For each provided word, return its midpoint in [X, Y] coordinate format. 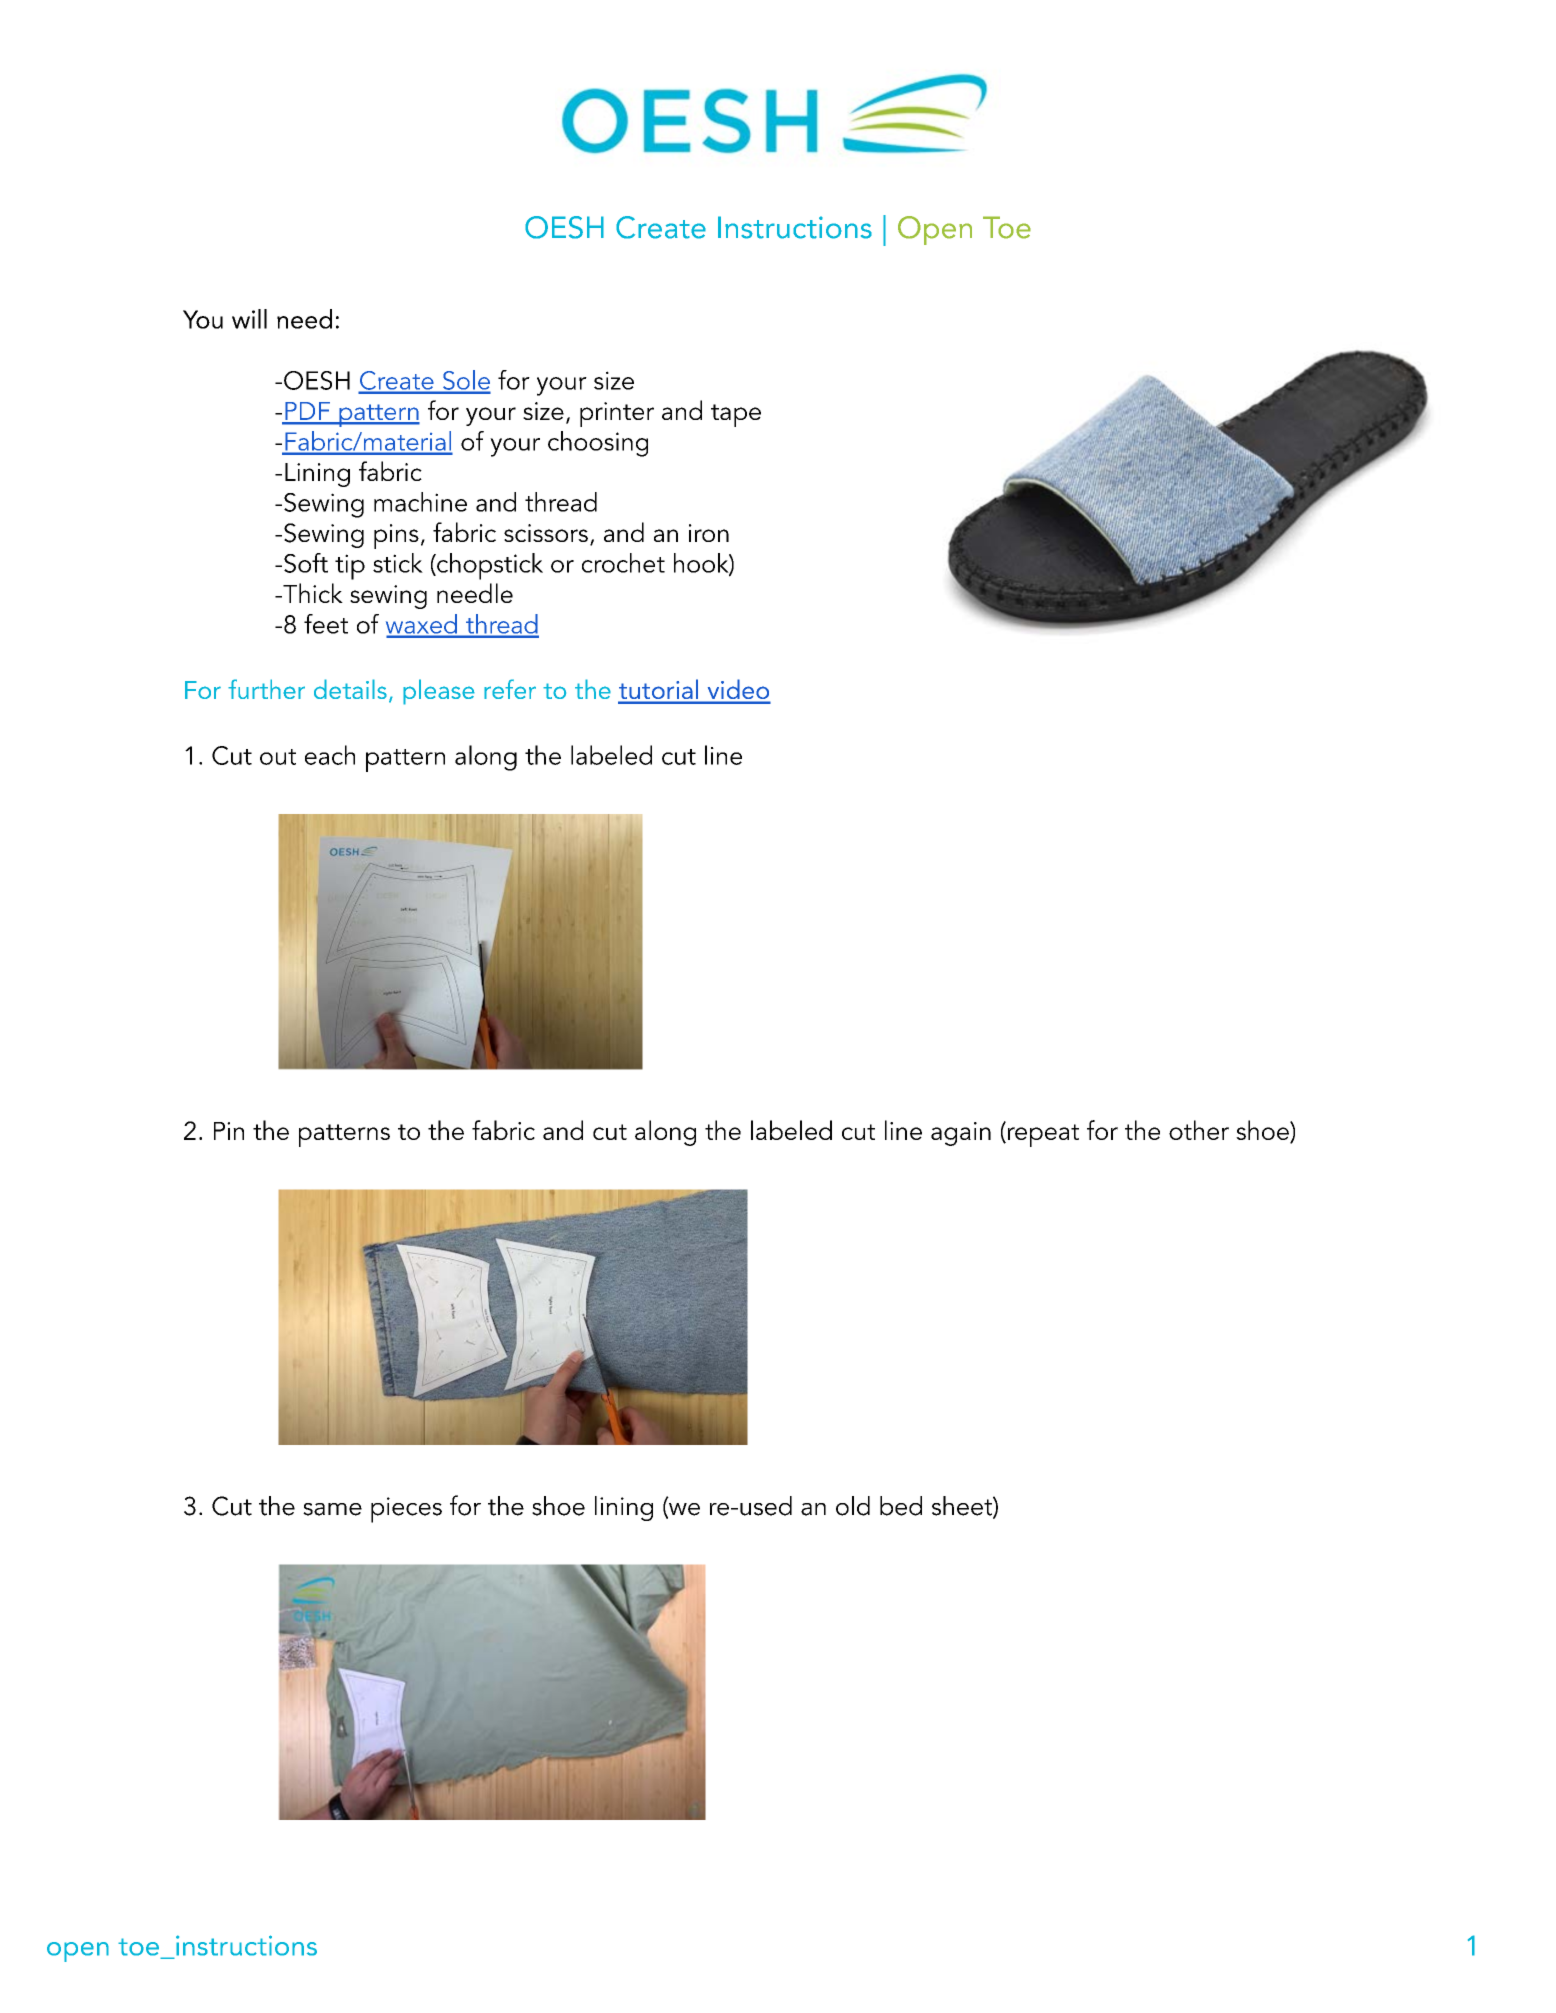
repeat [1043, 1135]
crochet [623, 563]
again [961, 1134]
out [278, 757]
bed [901, 1506]
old [853, 1506]
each [330, 755]
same [332, 1509]
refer [510, 689]
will [249, 319]
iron [709, 533]
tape [736, 415]
